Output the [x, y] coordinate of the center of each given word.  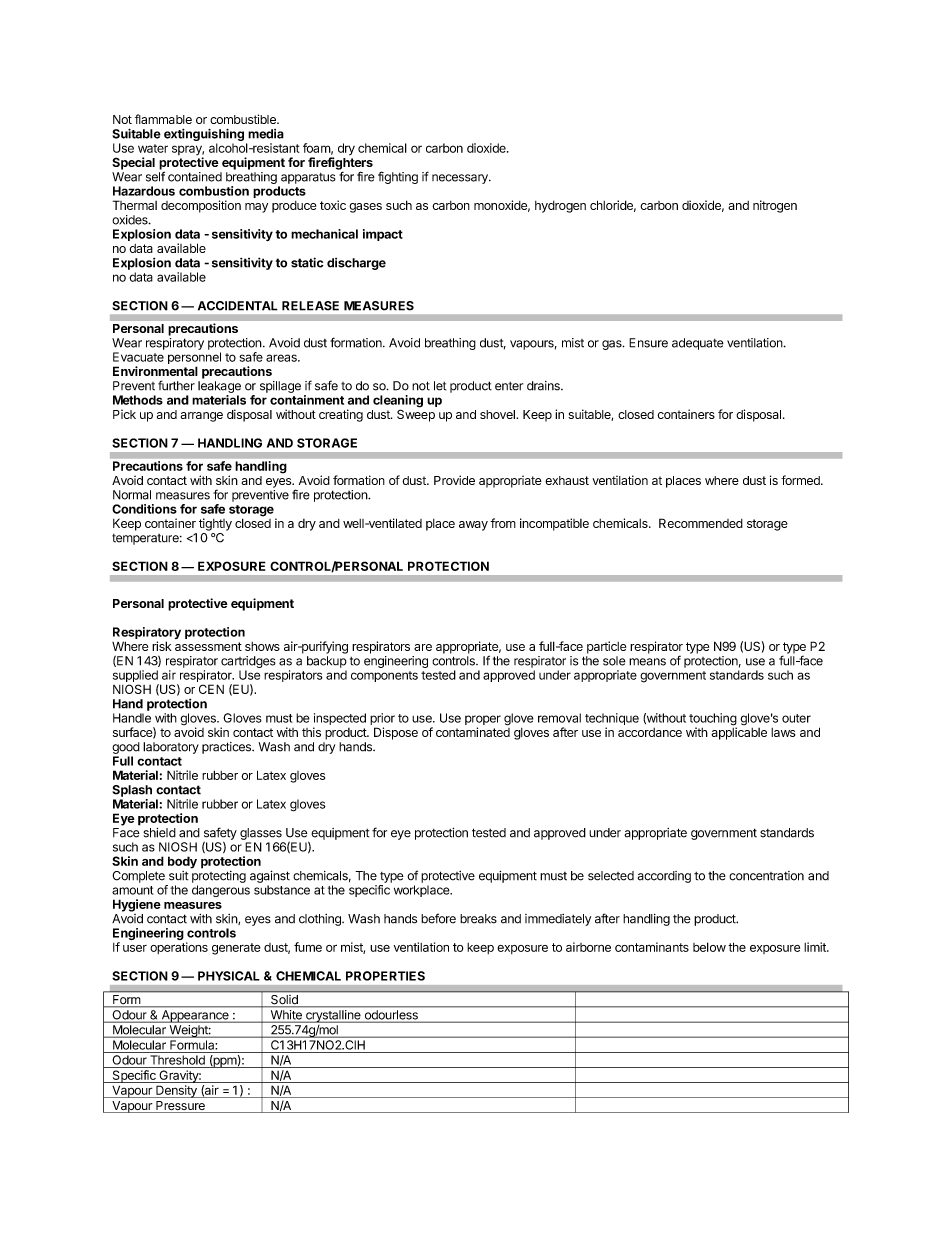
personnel [194, 359]
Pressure [180, 1107]
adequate [698, 344]
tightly [215, 524]
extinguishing [204, 134]
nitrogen [775, 206]
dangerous [221, 891]
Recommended [701, 523]
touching [713, 720]
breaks [478, 919]
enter [509, 386]
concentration [766, 876]
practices [227, 748]
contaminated [473, 731]
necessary [461, 179]
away [473, 526]
